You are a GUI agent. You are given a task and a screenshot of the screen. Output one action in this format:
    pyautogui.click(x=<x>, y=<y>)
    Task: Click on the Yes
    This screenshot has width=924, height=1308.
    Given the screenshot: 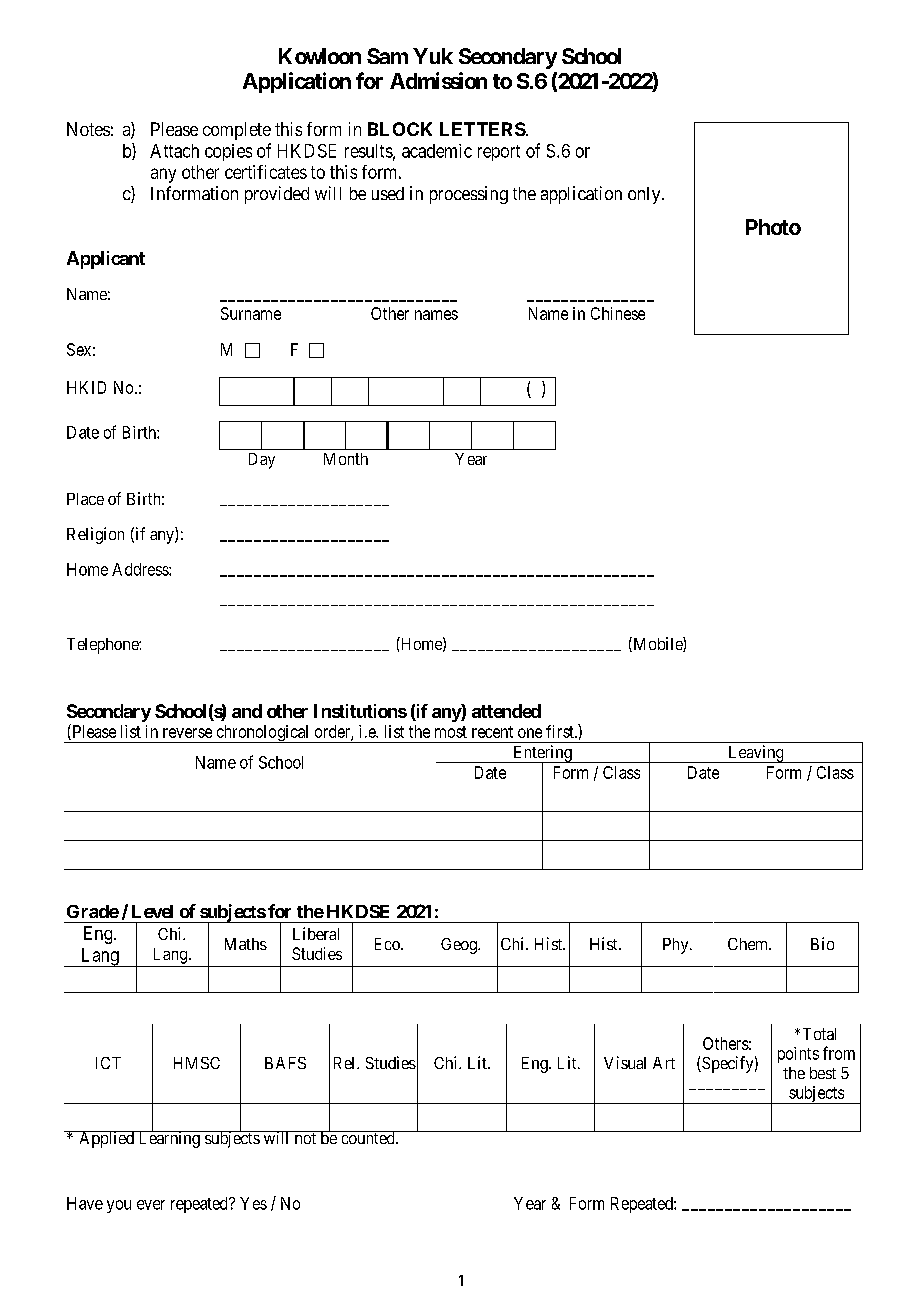 What is the action you would take?
    pyautogui.click(x=253, y=1203)
